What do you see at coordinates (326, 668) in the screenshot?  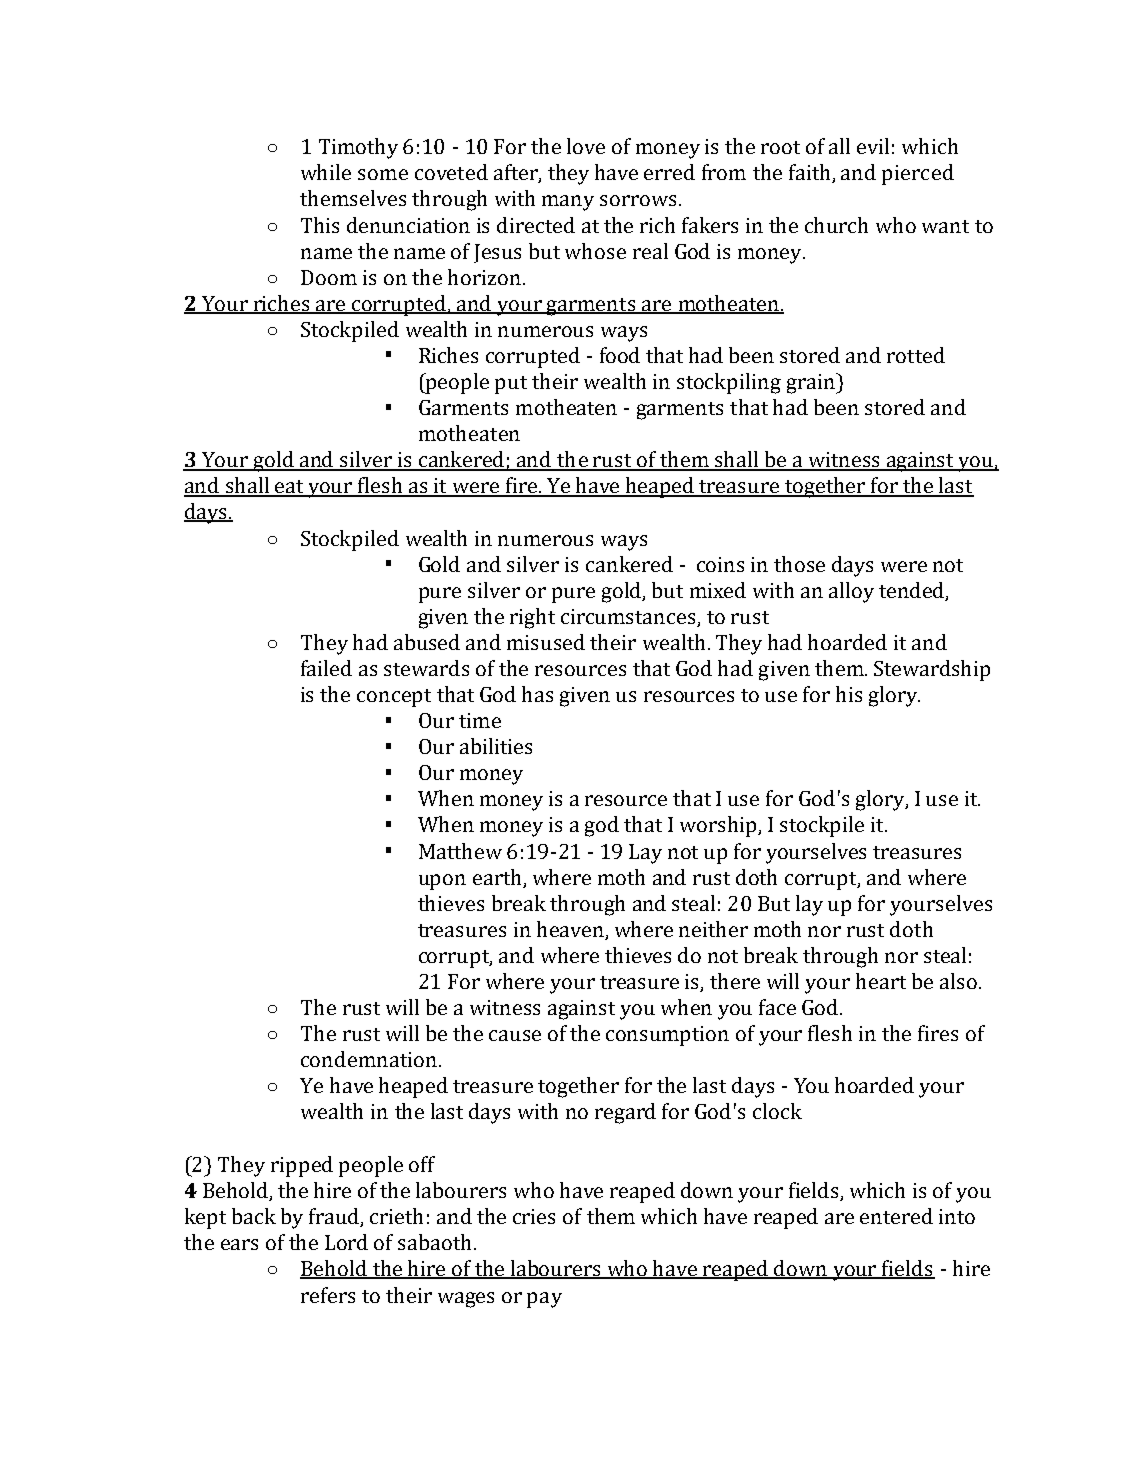 I see `failed` at bounding box center [326, 668].
